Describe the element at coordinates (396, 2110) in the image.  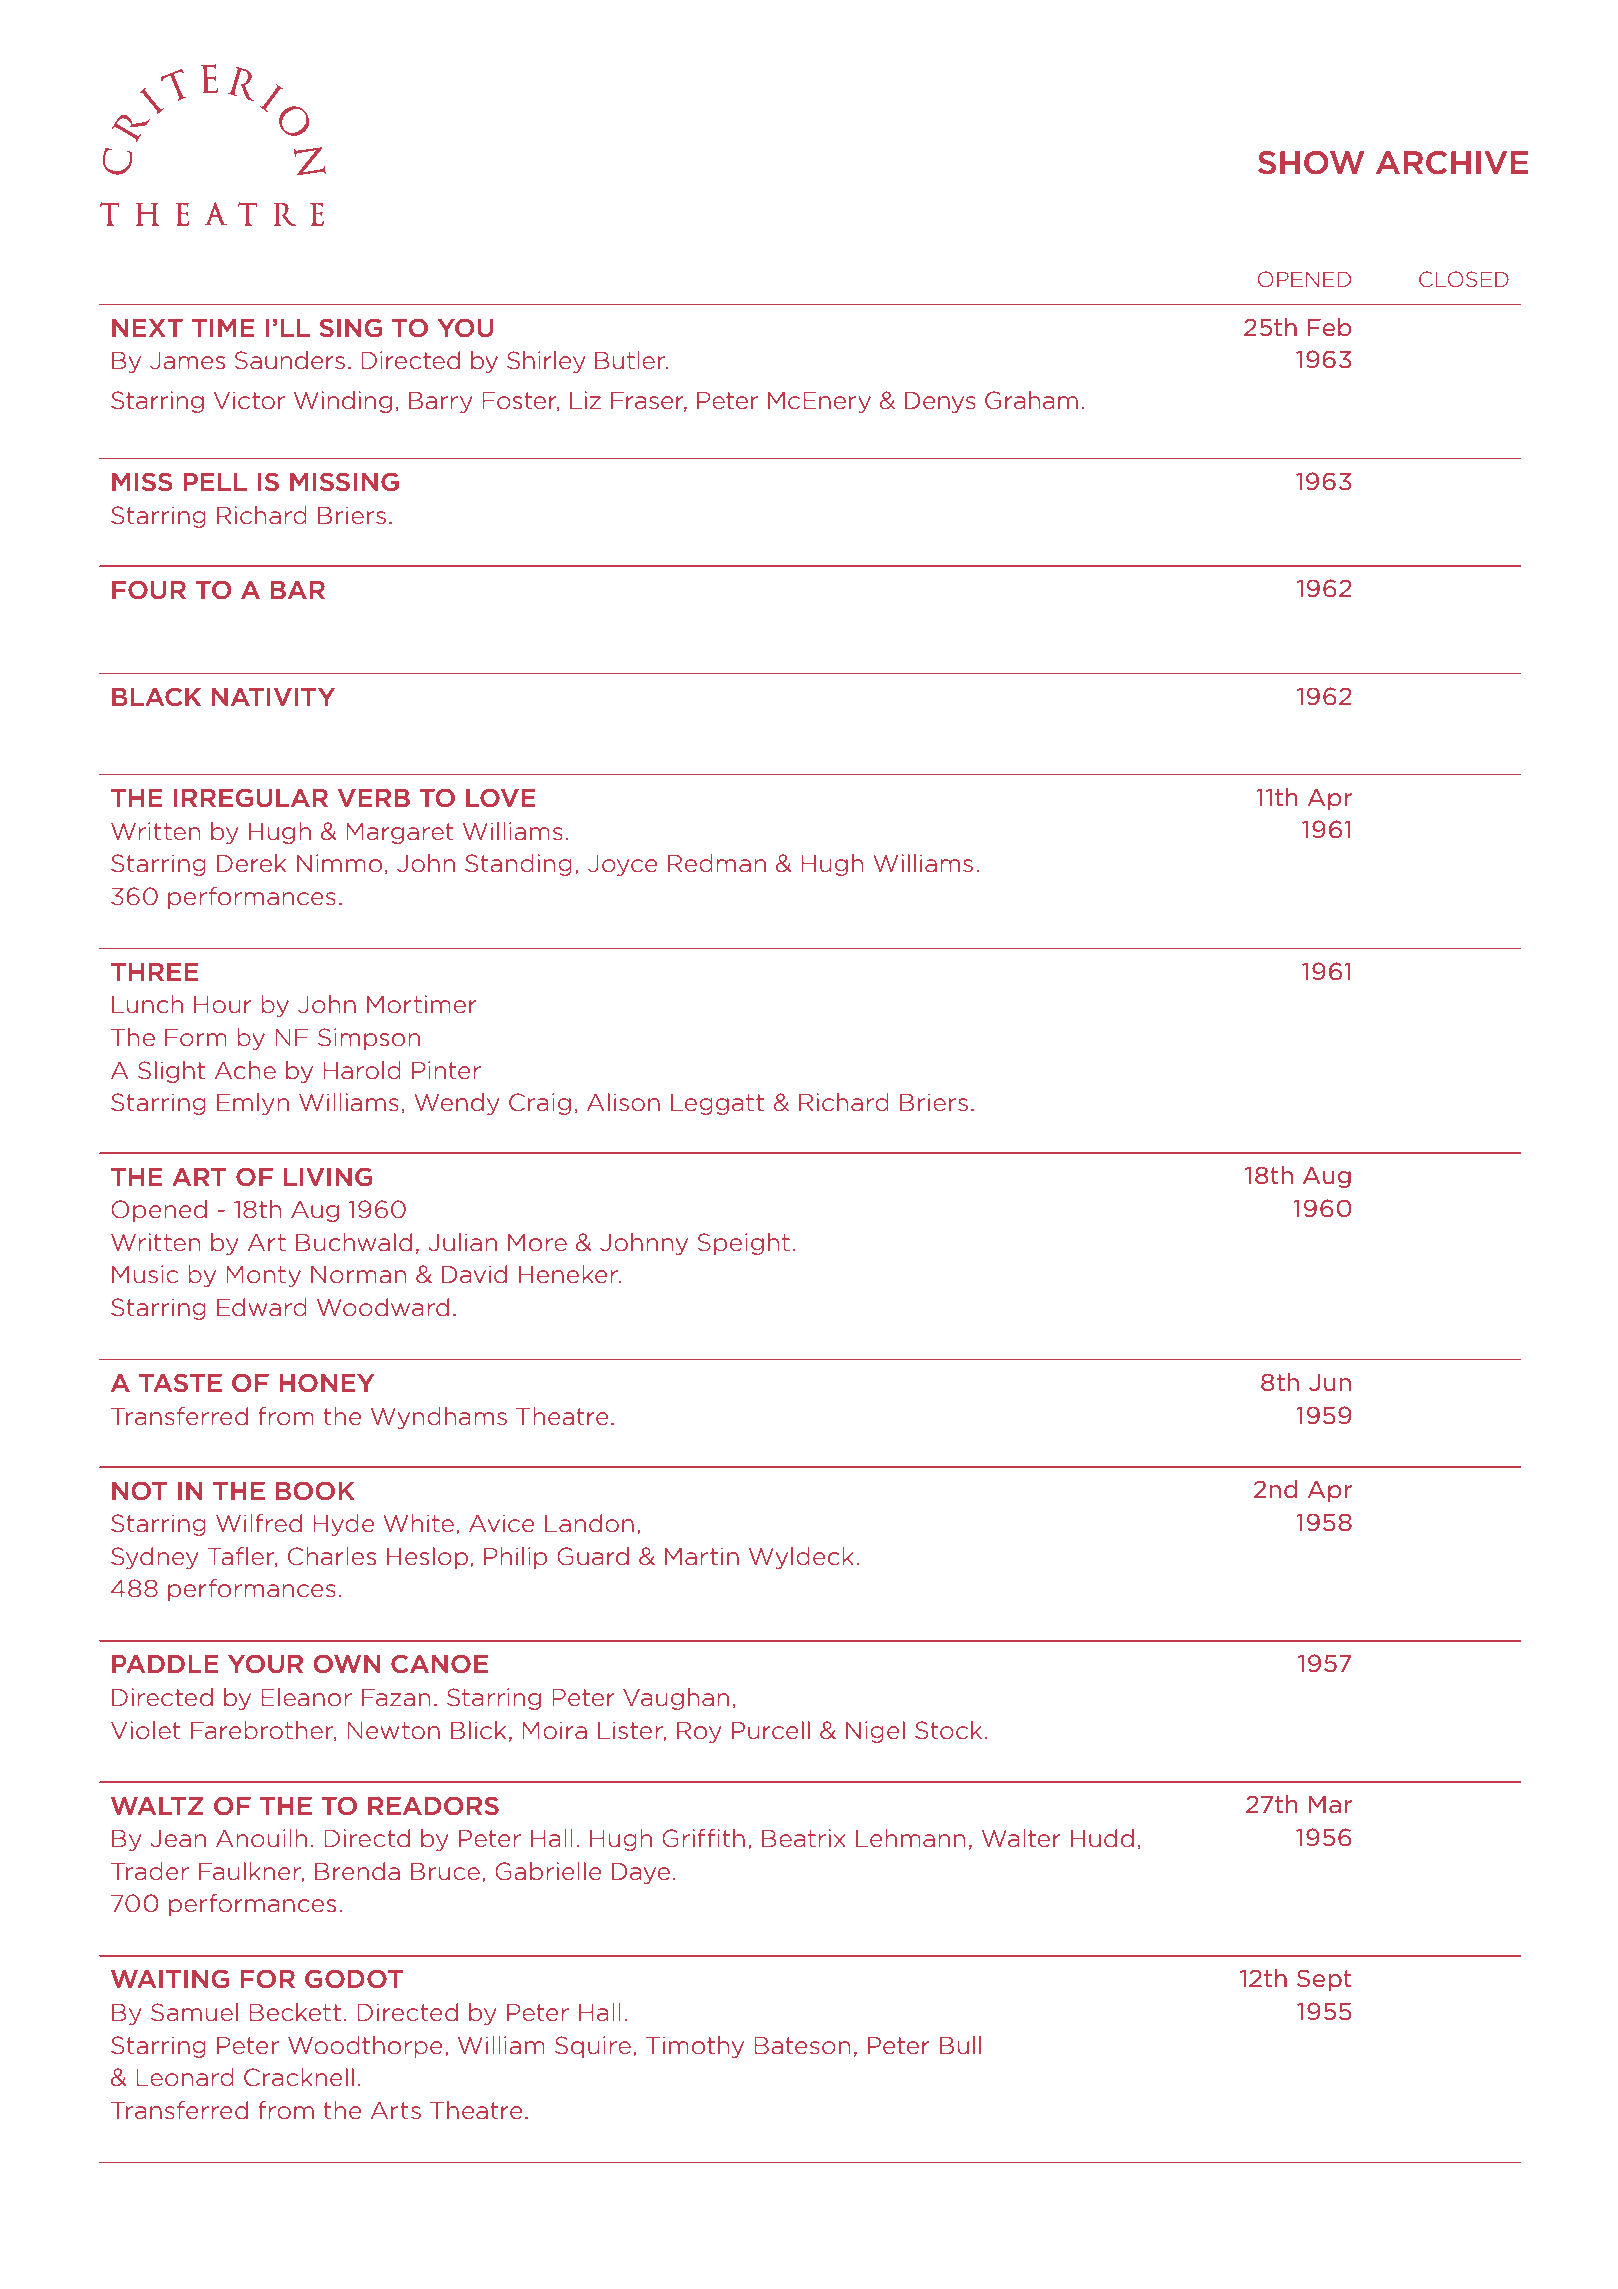
I see `Arts` at that location.
